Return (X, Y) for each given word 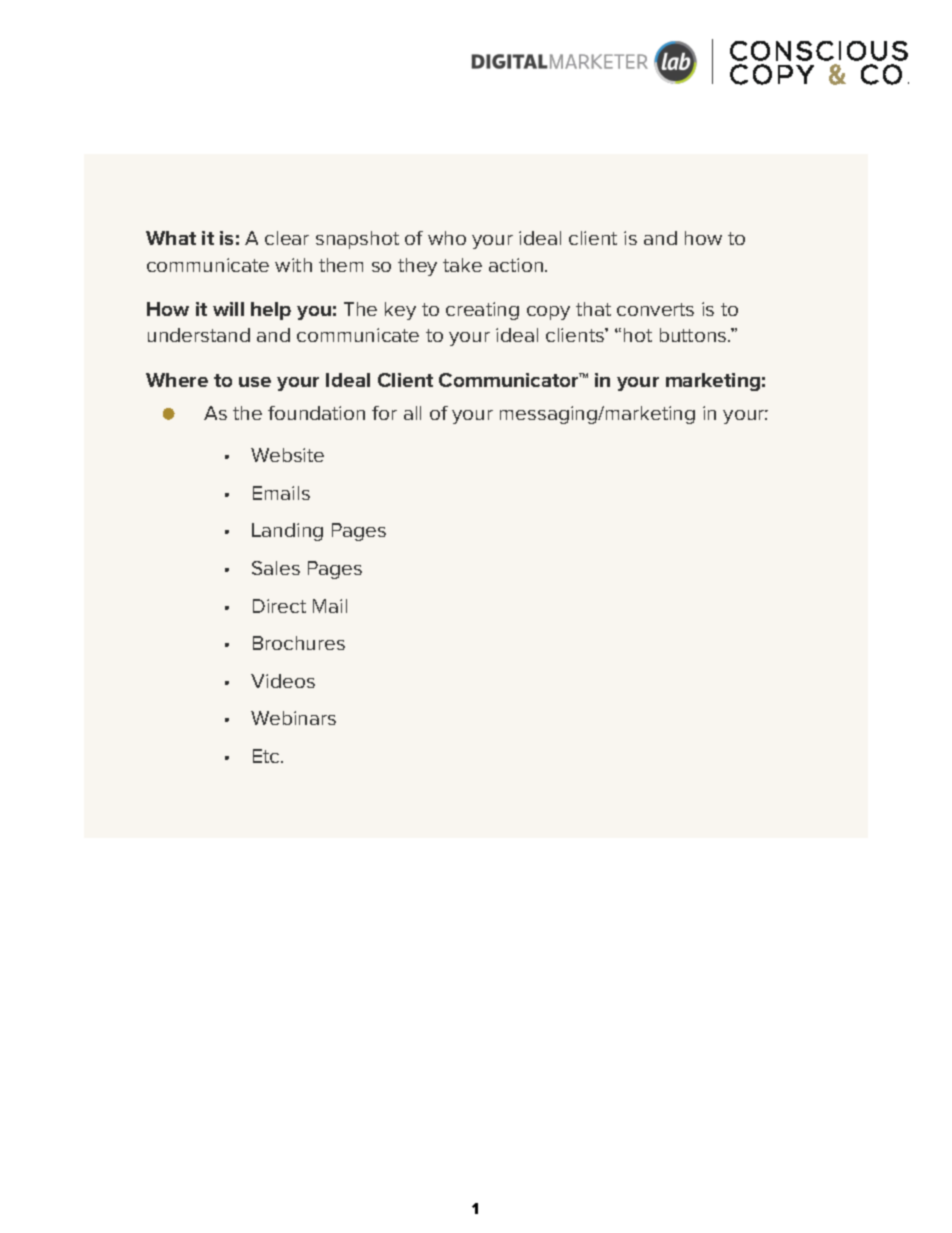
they (417, 267)
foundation (316, 413)
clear (287, 238)
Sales (276, 568)
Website (287, 455)
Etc (267, 756)
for (384, 413)
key (400, 311)
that (593, 309)
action (517, 265)
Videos (283, 681)
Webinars (293, 718)
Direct (279, 606)
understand (199, 335)
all (412, 413)
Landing (287, 532)
